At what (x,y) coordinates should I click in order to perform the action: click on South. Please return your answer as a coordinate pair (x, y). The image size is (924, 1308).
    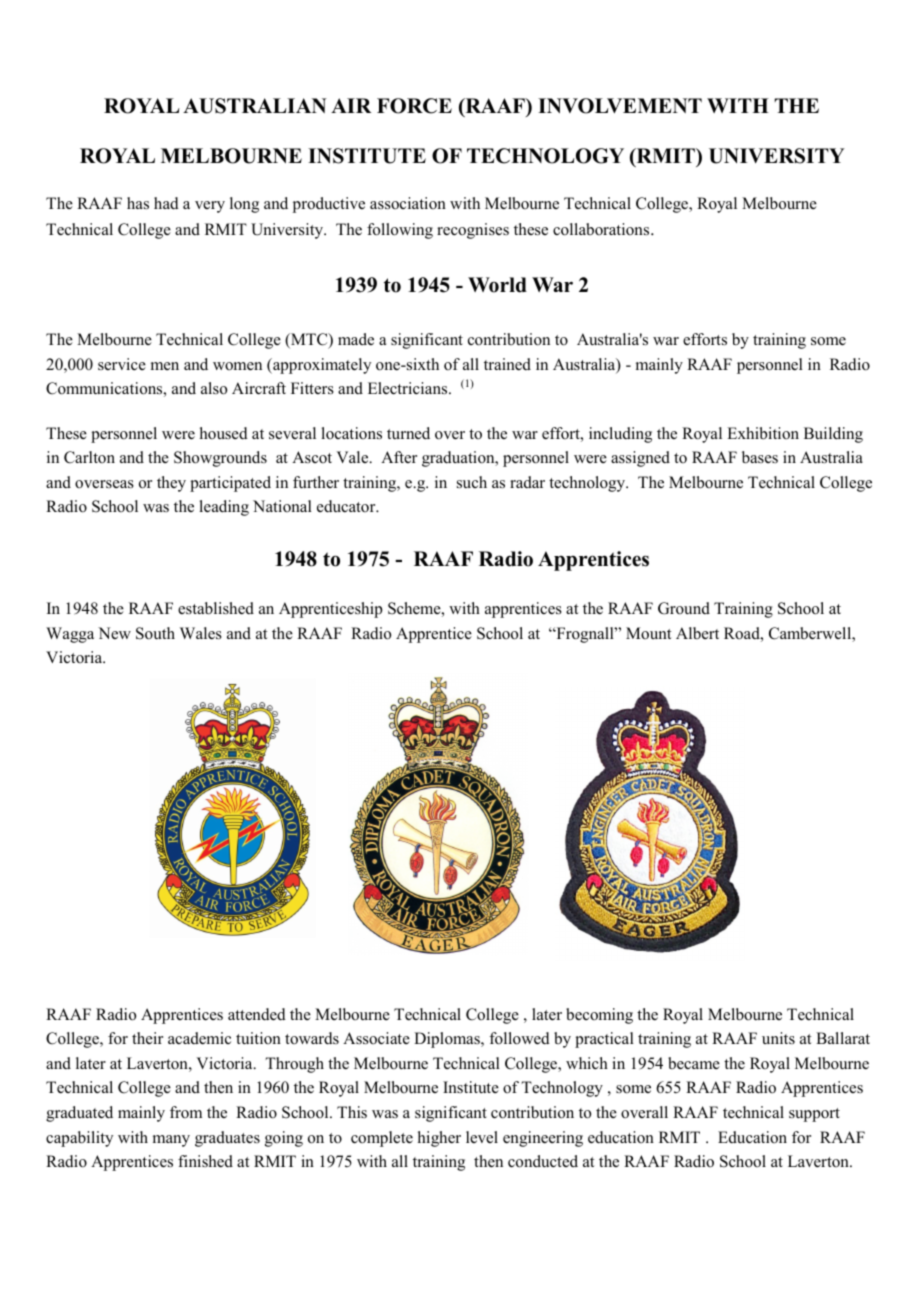
    Looking at the image, I should click on (155, 633).
